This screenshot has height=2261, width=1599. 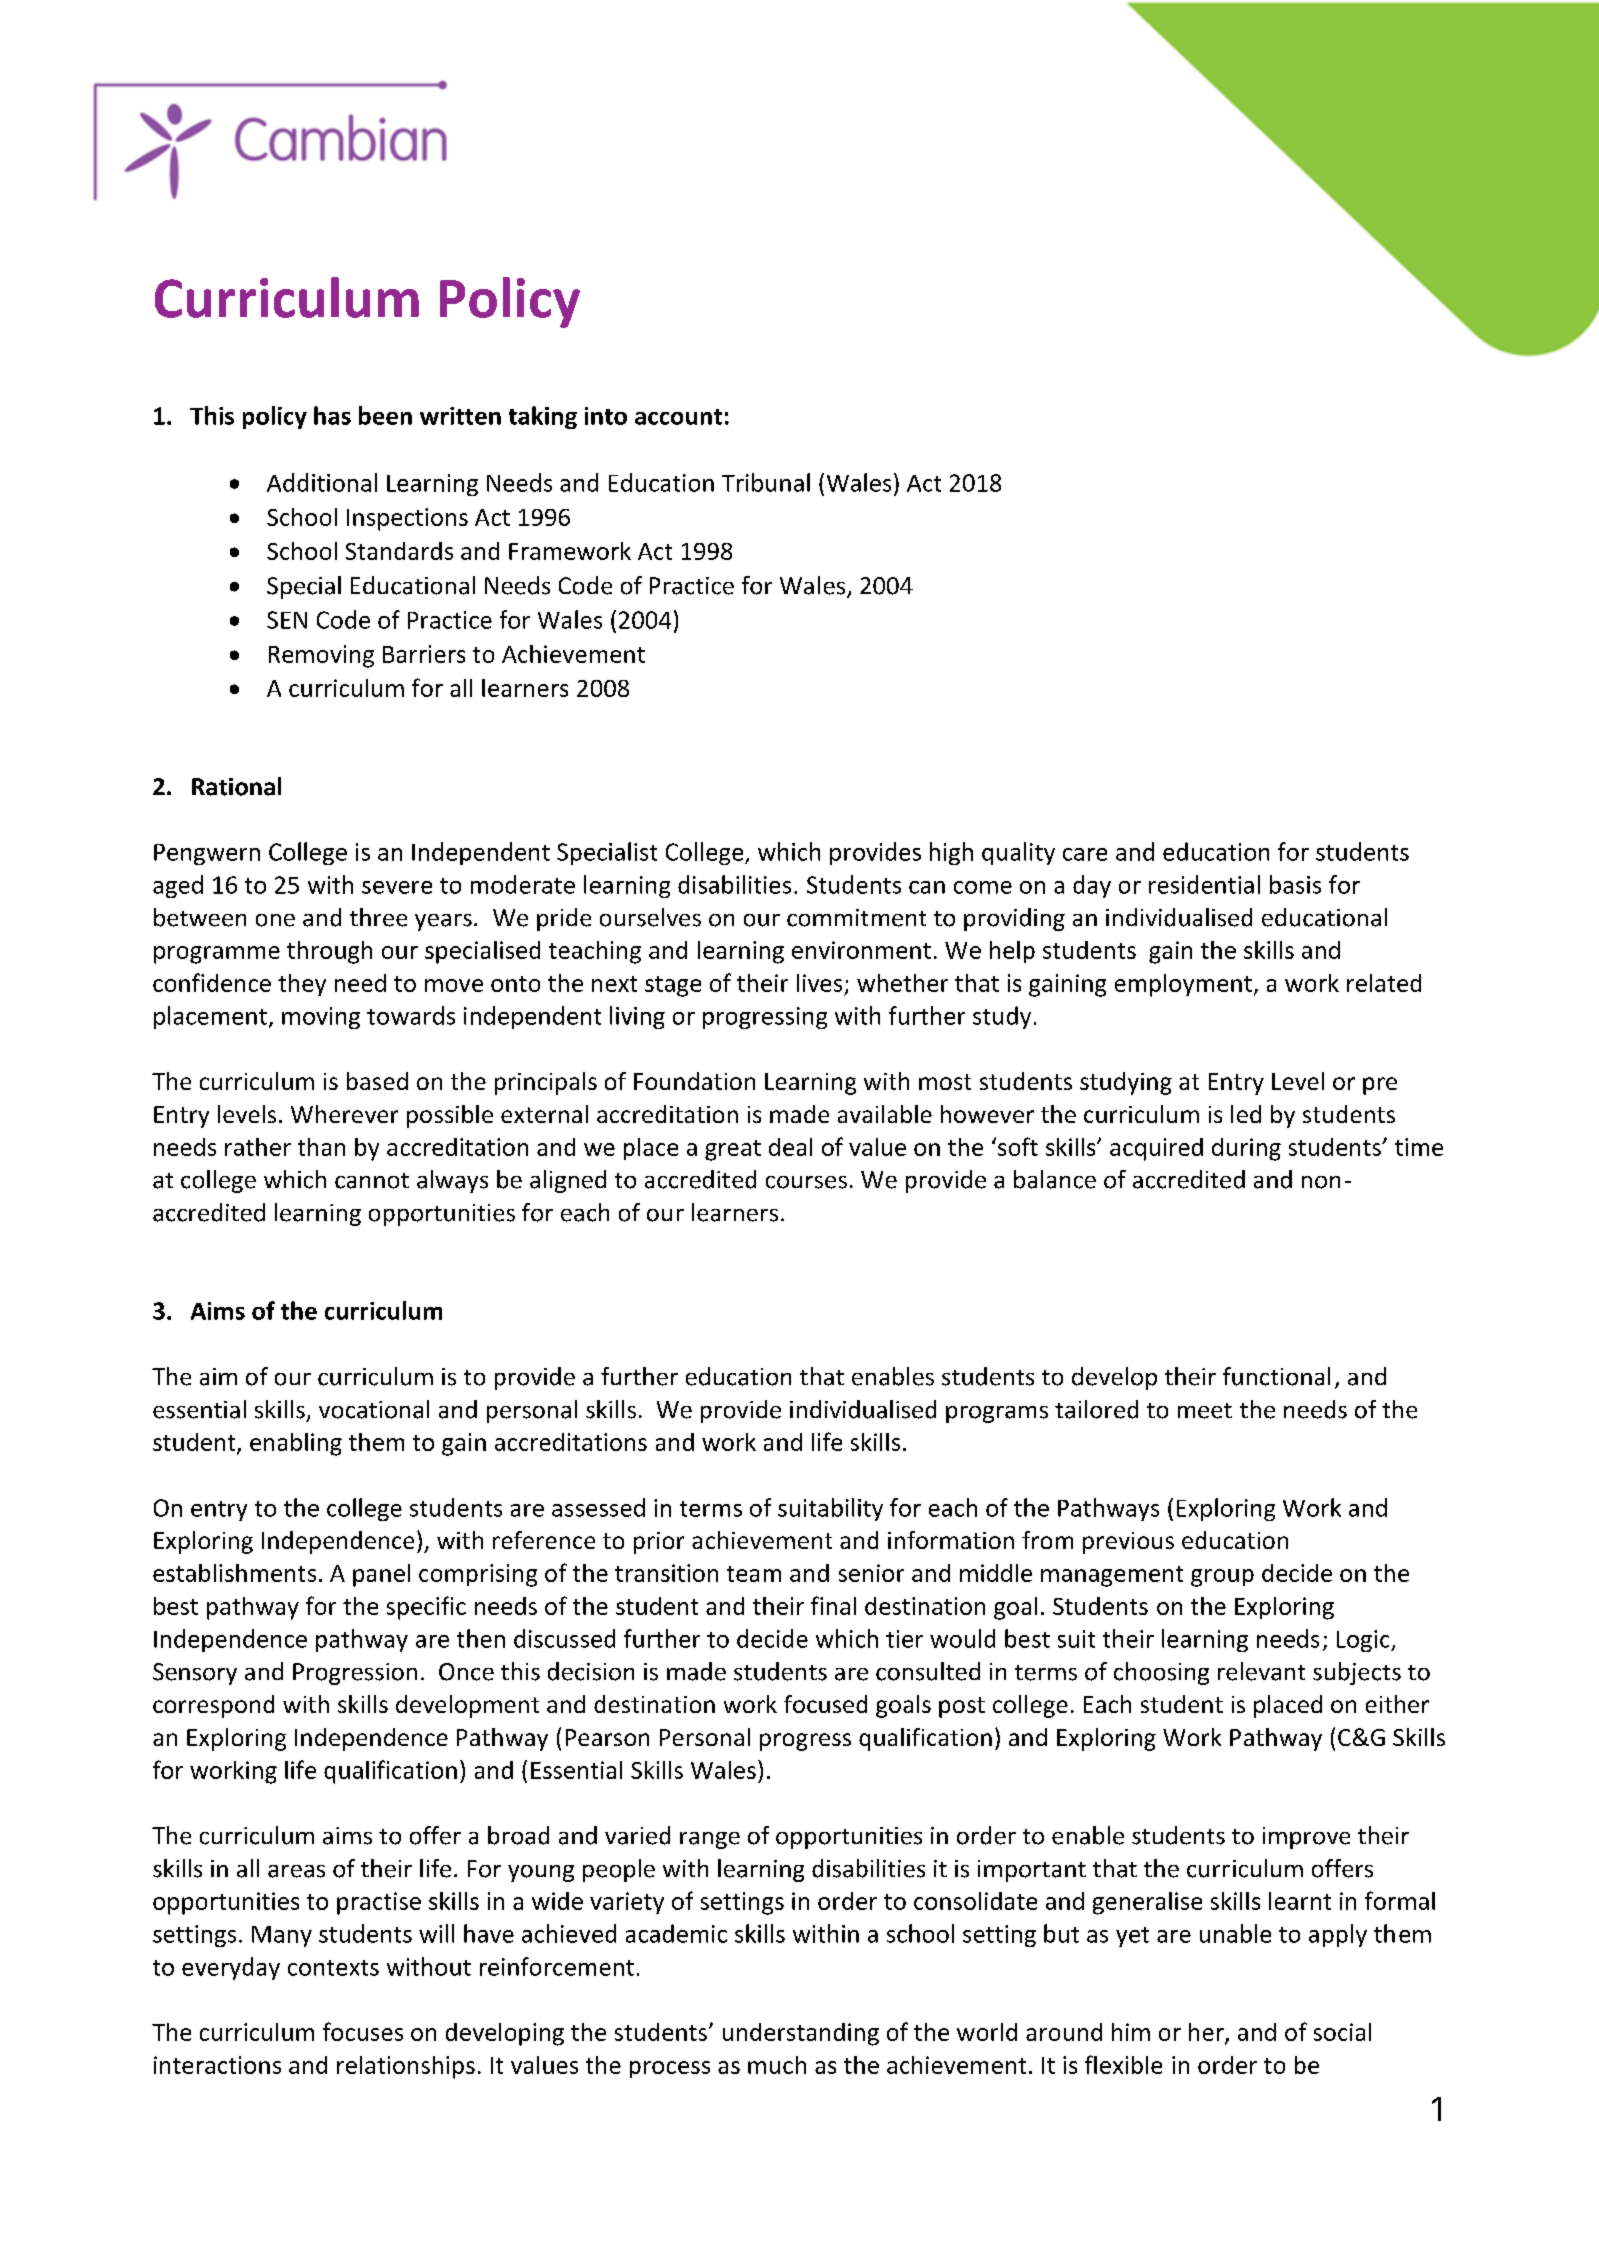 I want to click on social, so click(x=1342, y=2032).
